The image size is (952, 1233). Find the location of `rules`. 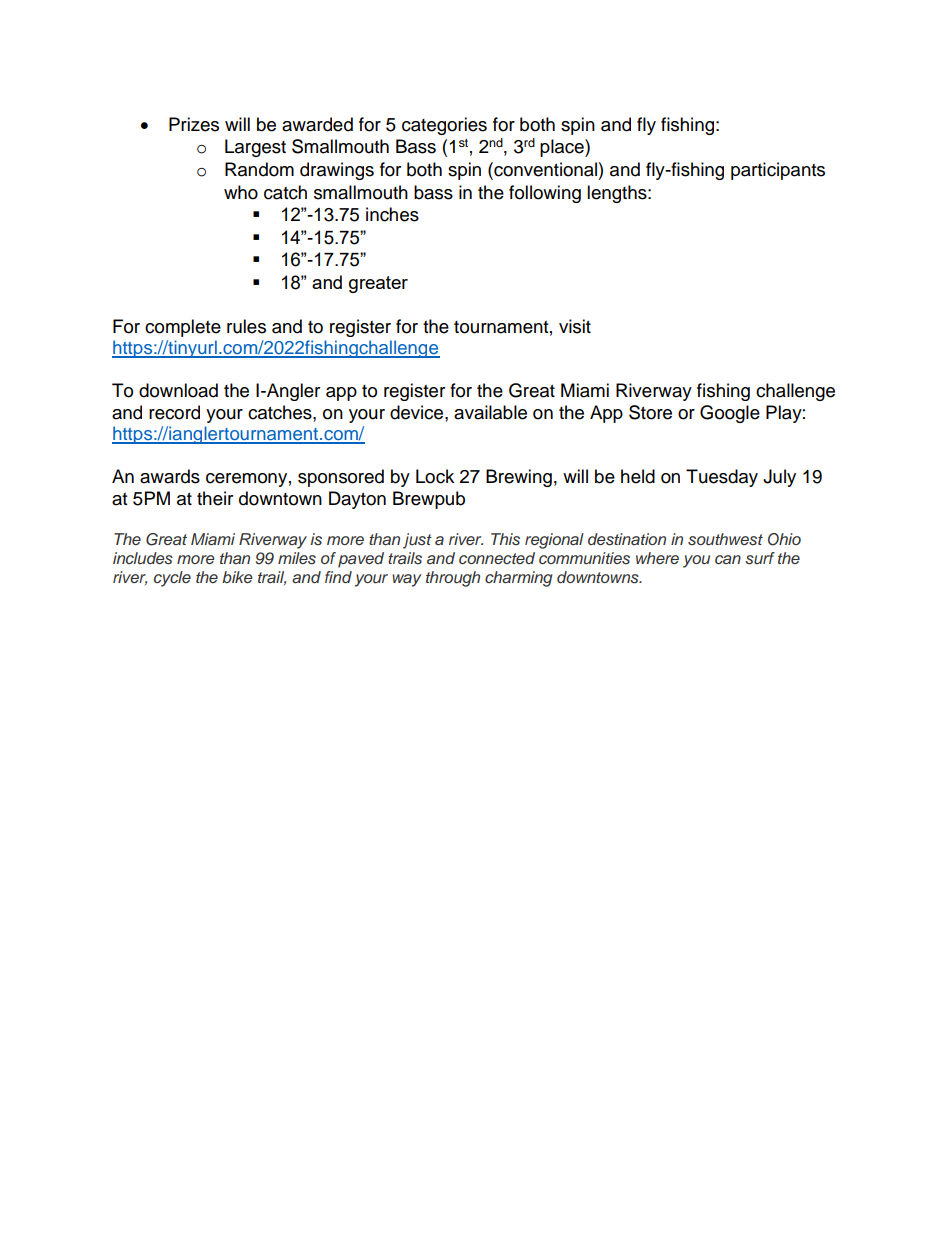

rules is located at coordinates (246, 326).
